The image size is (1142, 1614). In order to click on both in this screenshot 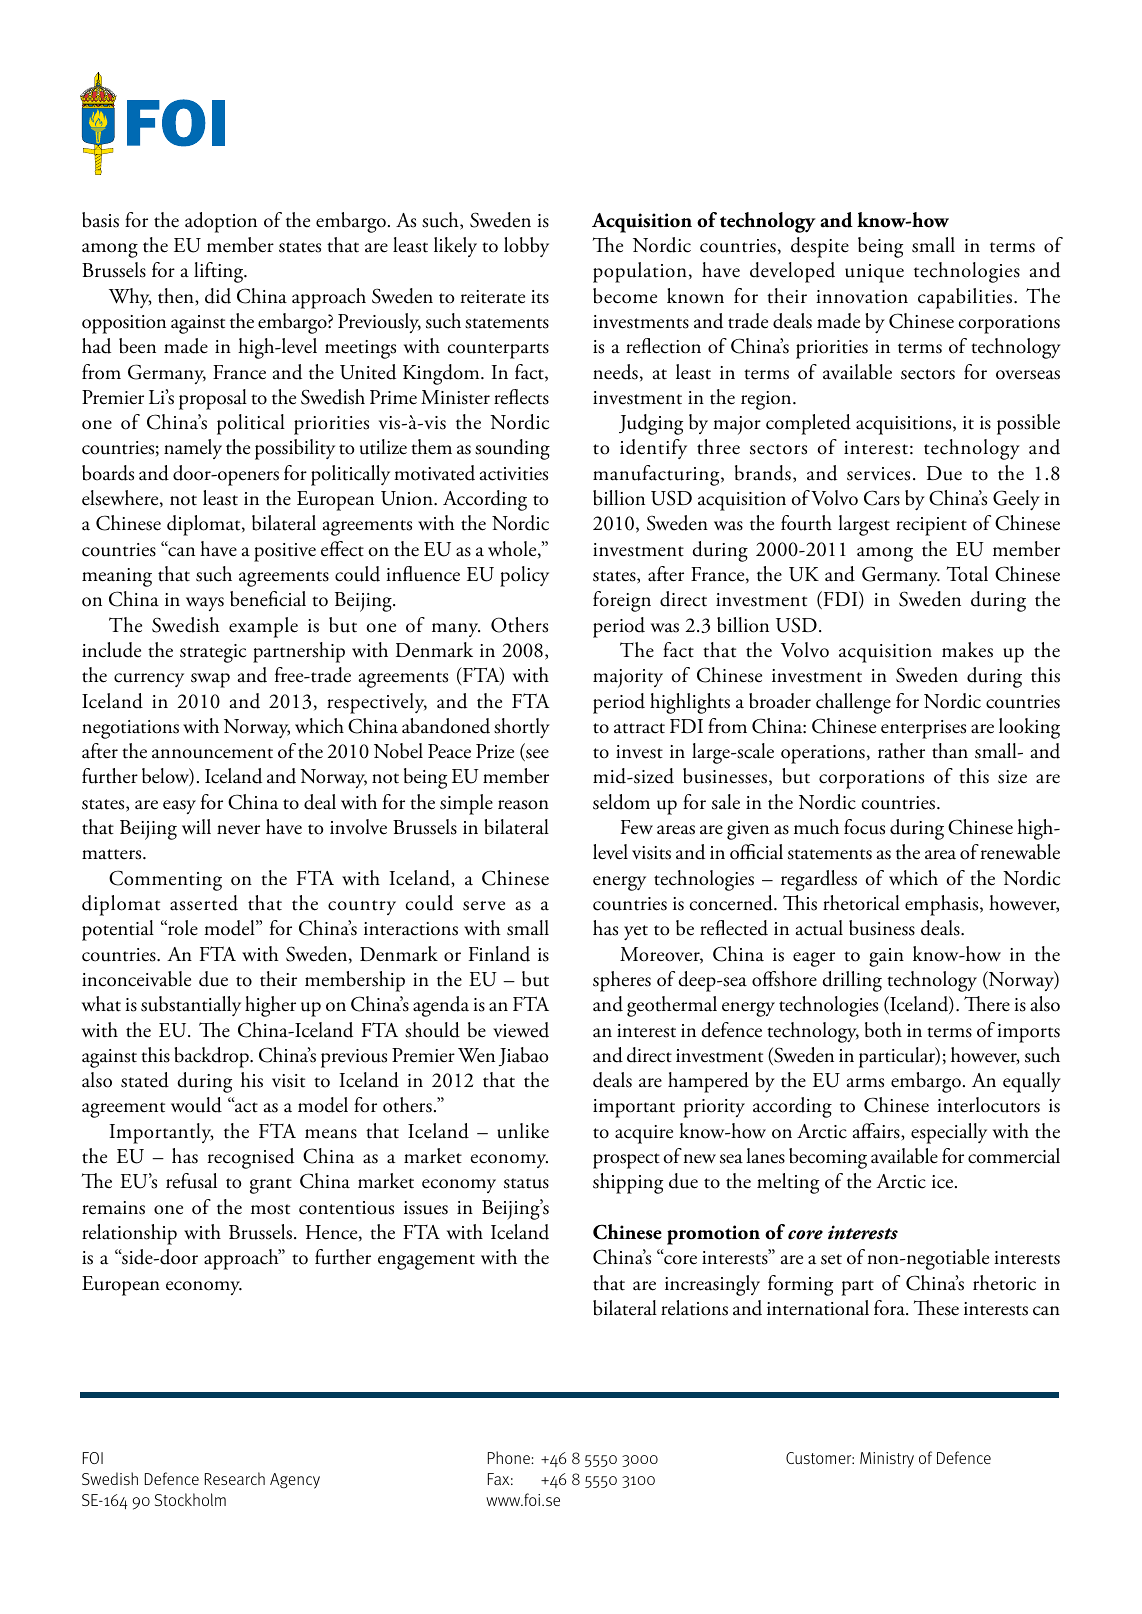, I will do `click(883, 1030)`.
